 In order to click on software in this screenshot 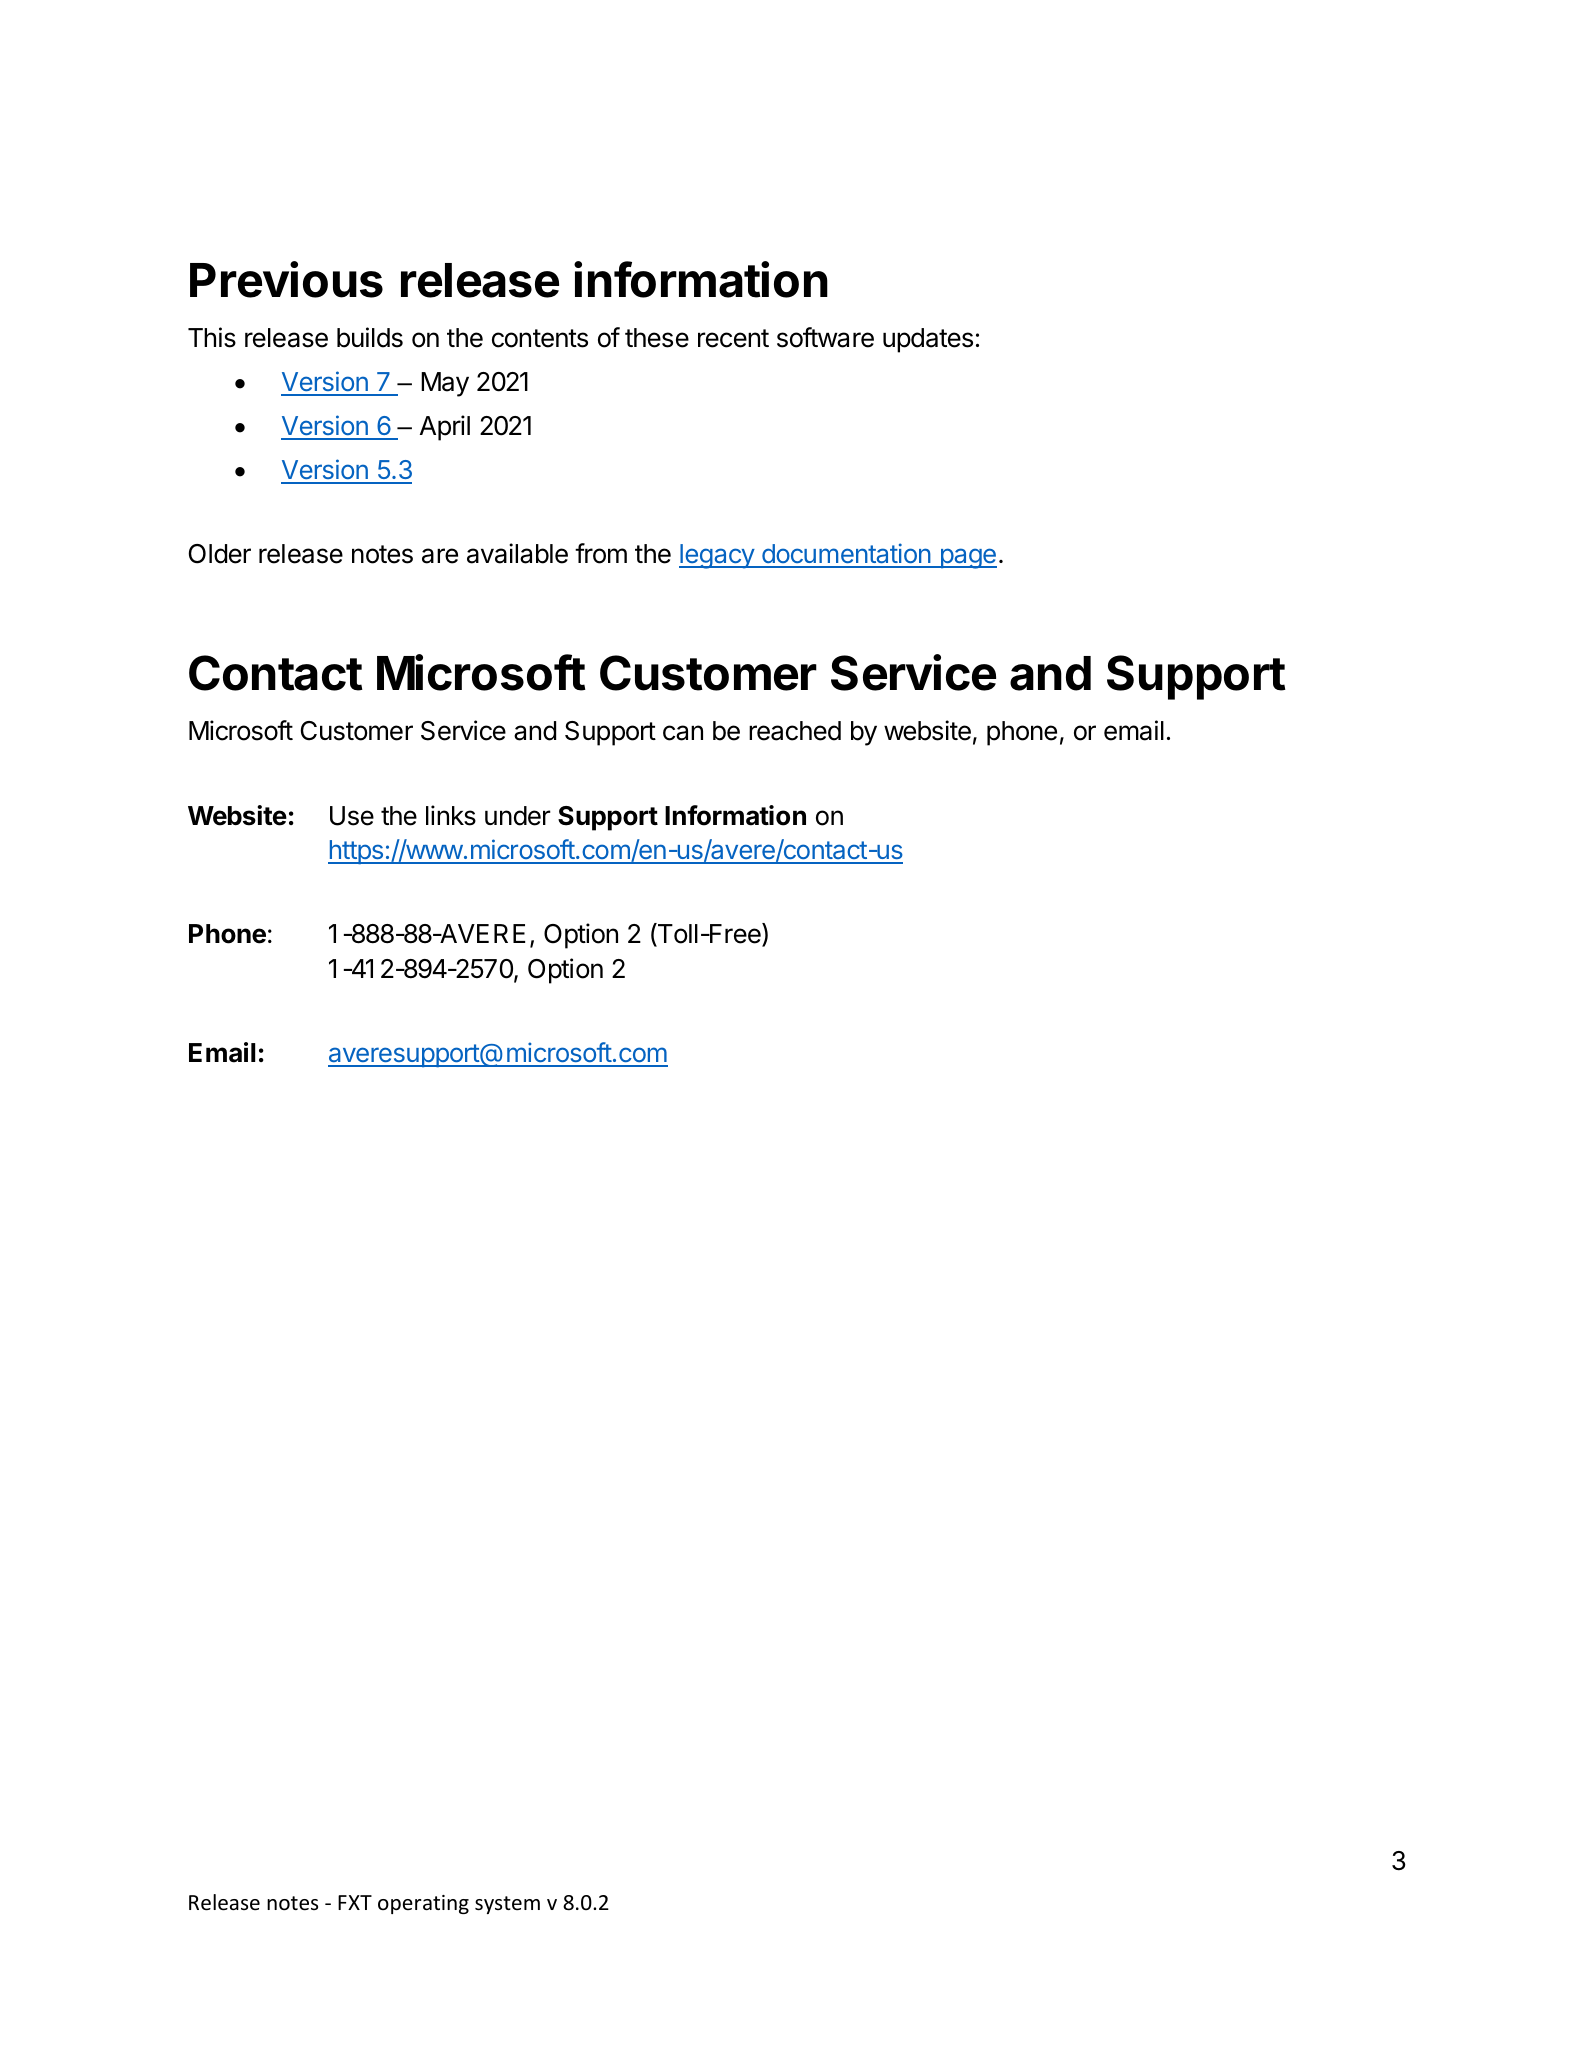, I will do `click(825, 337)`.
